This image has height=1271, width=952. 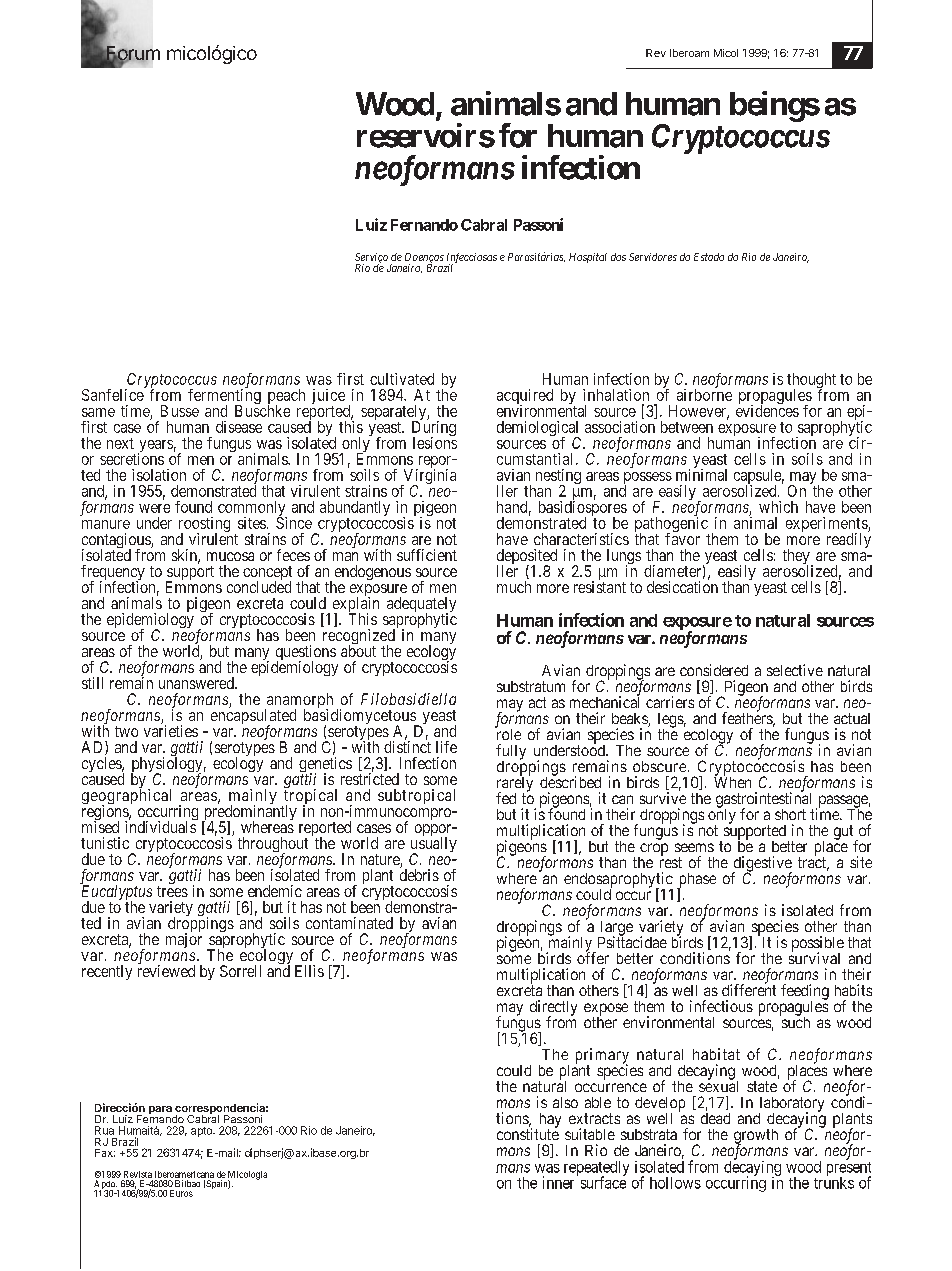 I want to click on constitute, so click(x=528, y=1133).
